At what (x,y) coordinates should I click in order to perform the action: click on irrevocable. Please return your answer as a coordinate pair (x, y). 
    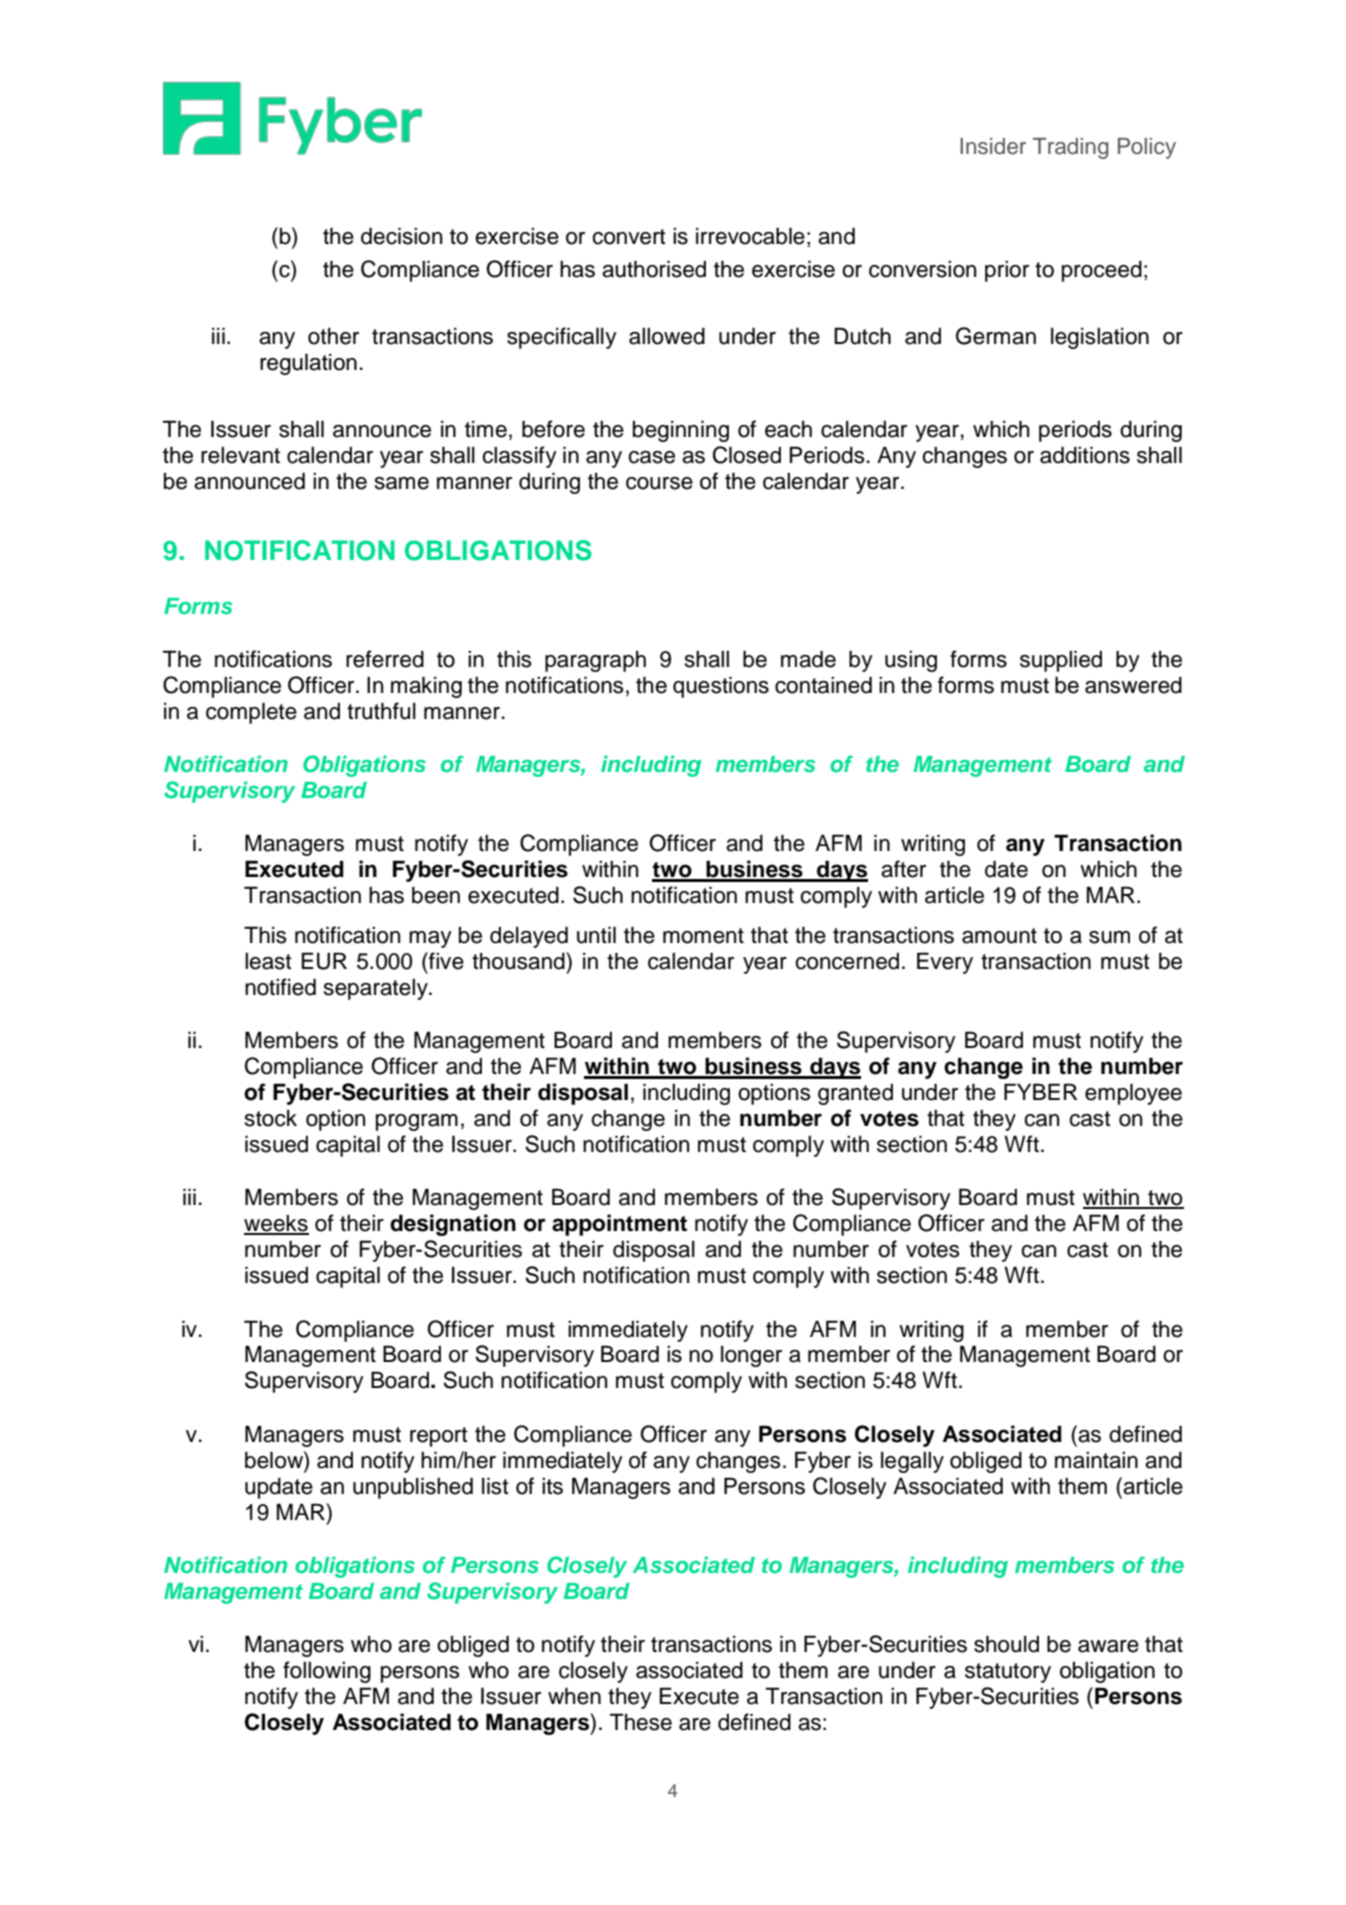
    Looking at the image, I should click on (750, 236).
